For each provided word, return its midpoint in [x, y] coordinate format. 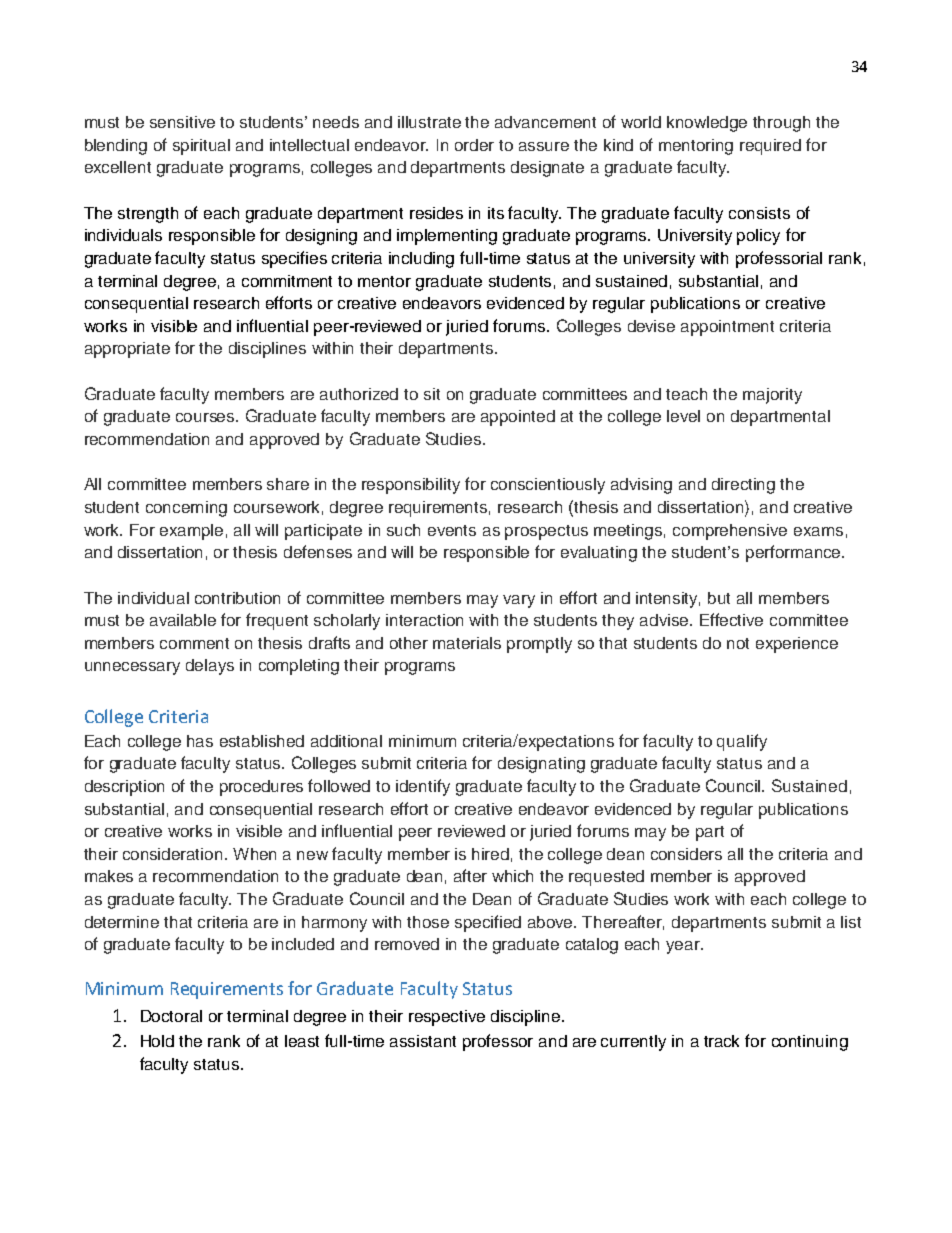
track [721, 1041]
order [474, 145]
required [770, 147]
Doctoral [171, 1016]
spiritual [201, 147]
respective [447, 1018]
